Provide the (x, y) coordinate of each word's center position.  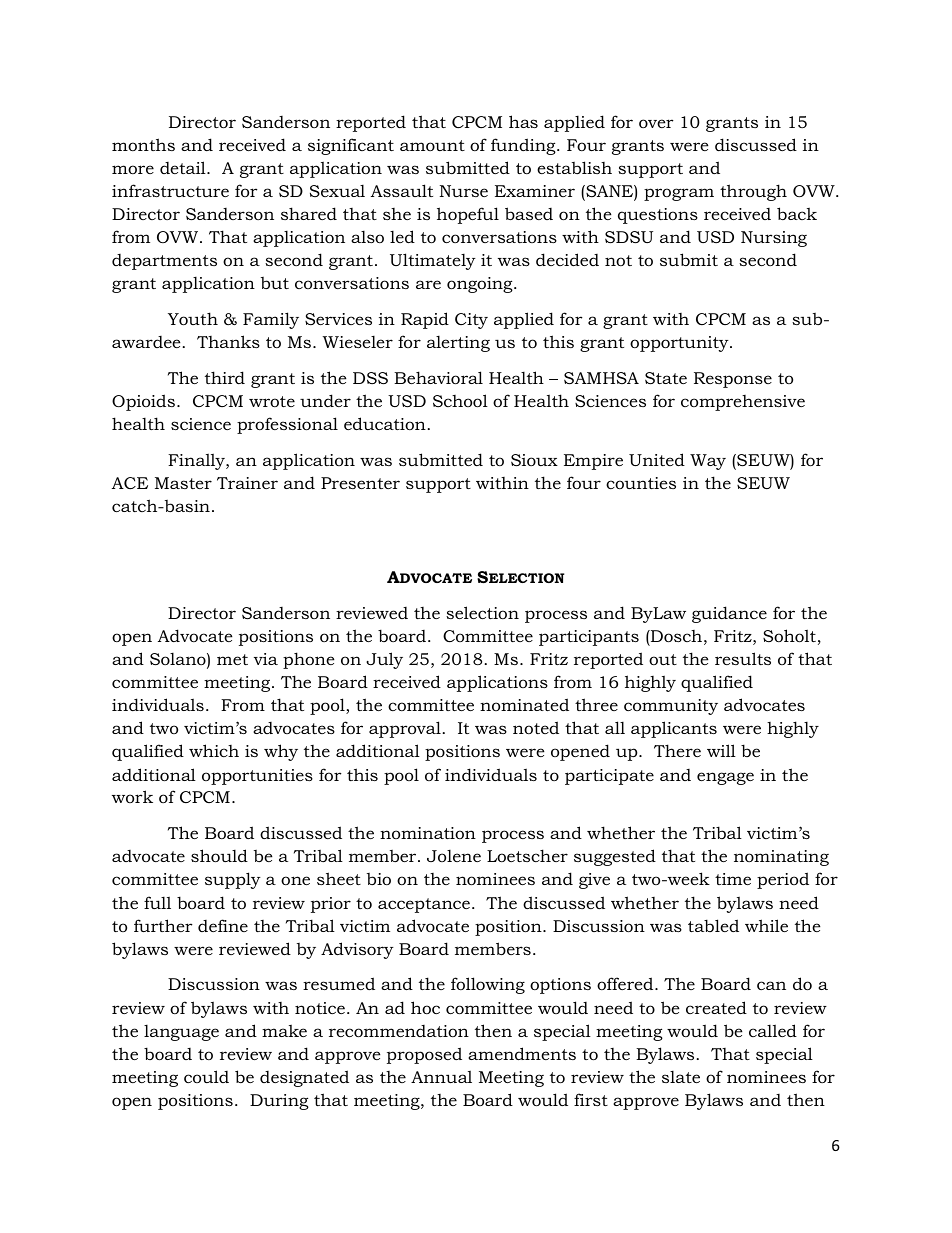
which (214, 750)
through (753, 192)
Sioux (534, 460)
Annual (441, 1076)
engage (725, 778)
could (206, 1076)
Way (708, 462)
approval (405, 729)
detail (184, 167)
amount (432, 145)
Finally (197, 461)
